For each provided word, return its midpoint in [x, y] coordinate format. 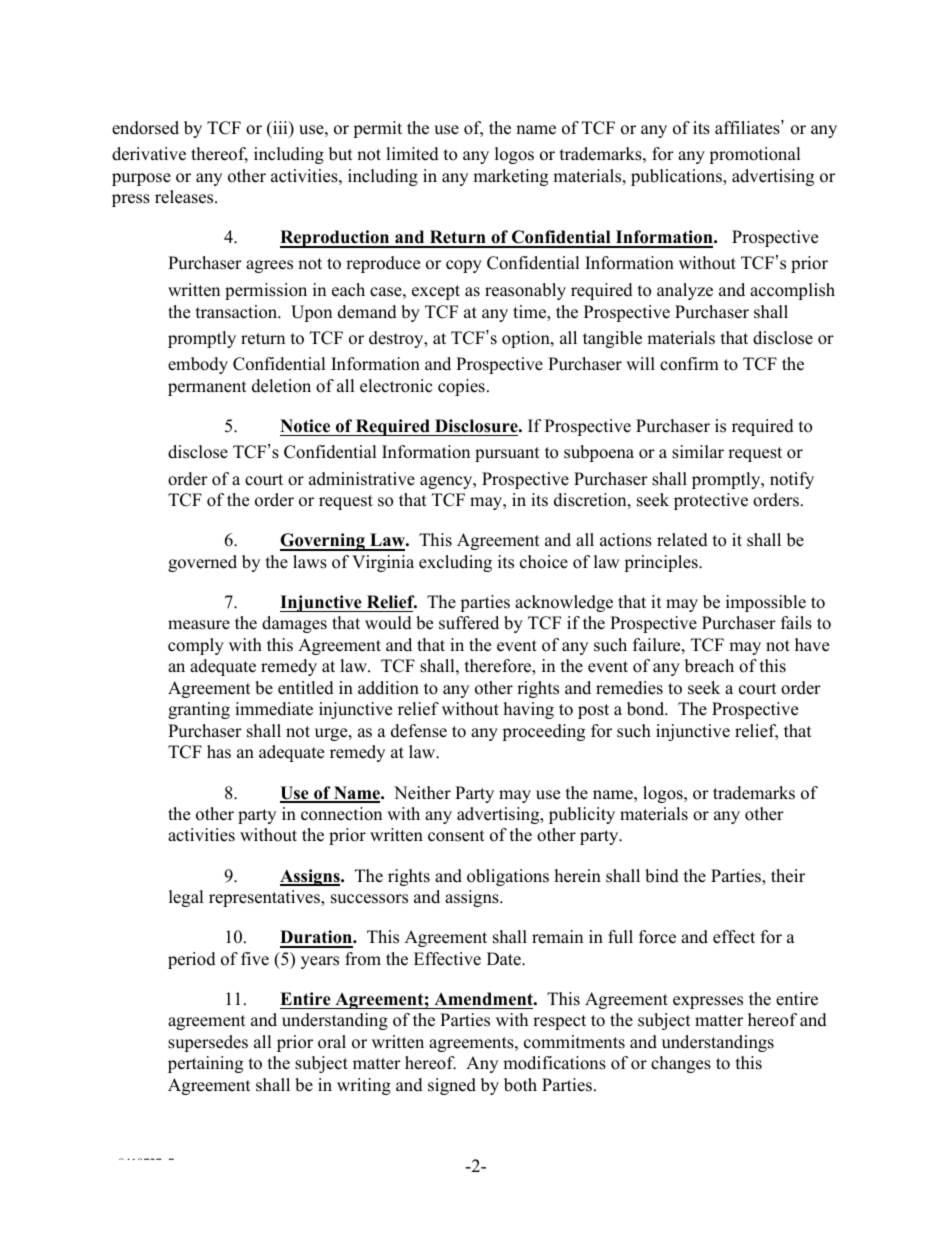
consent [456, 836]
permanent [207, 388]
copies [461, 387]
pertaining [205, 1064]
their [788, 876]
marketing [510, 177]
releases [185, 197]
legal [186, 898]
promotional [755, 155]
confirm [689, 364]
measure [199, 625]
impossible [766, 603]
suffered [469, 623]
